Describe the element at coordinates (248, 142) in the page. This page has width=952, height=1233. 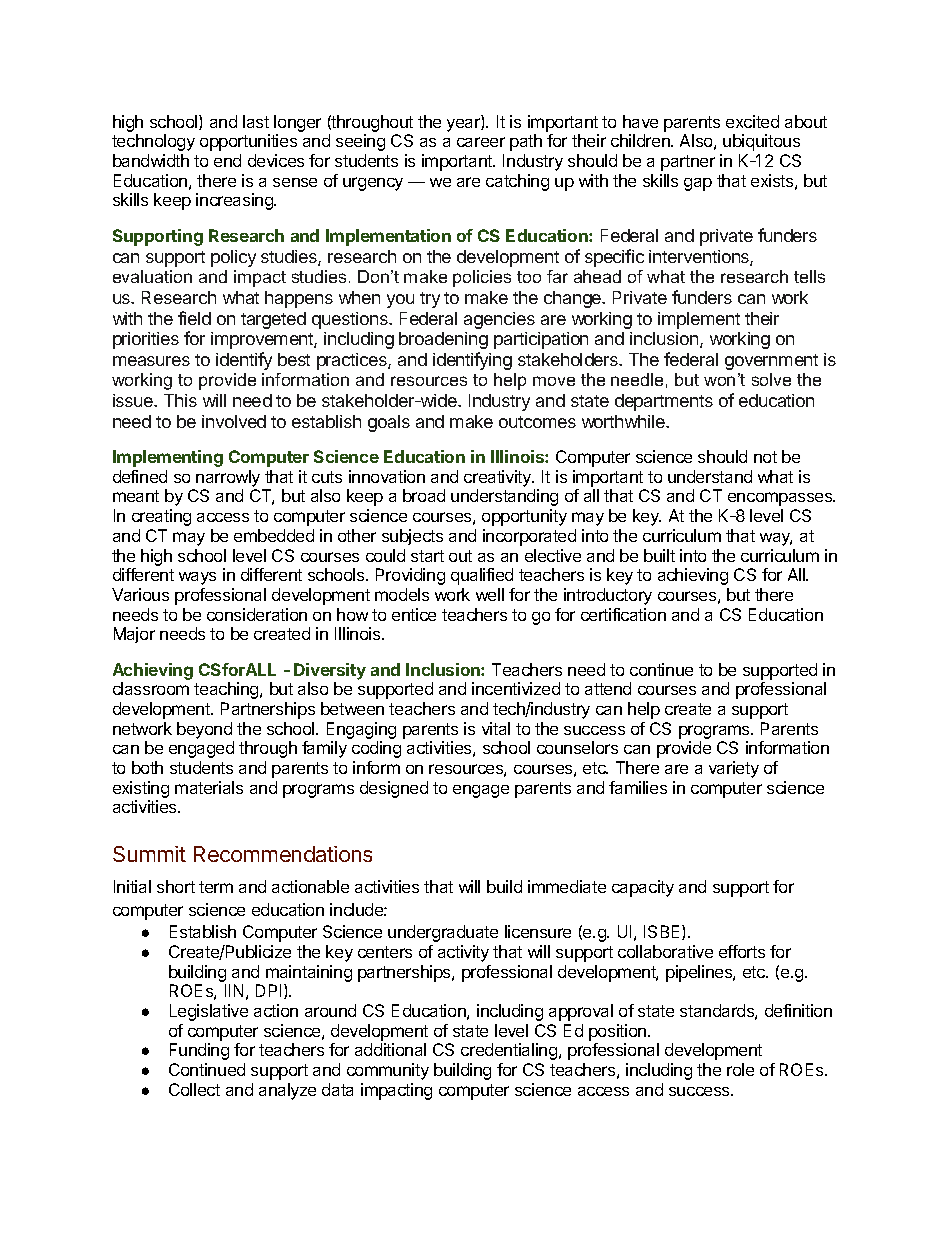
I see `opportunities` at that location.
